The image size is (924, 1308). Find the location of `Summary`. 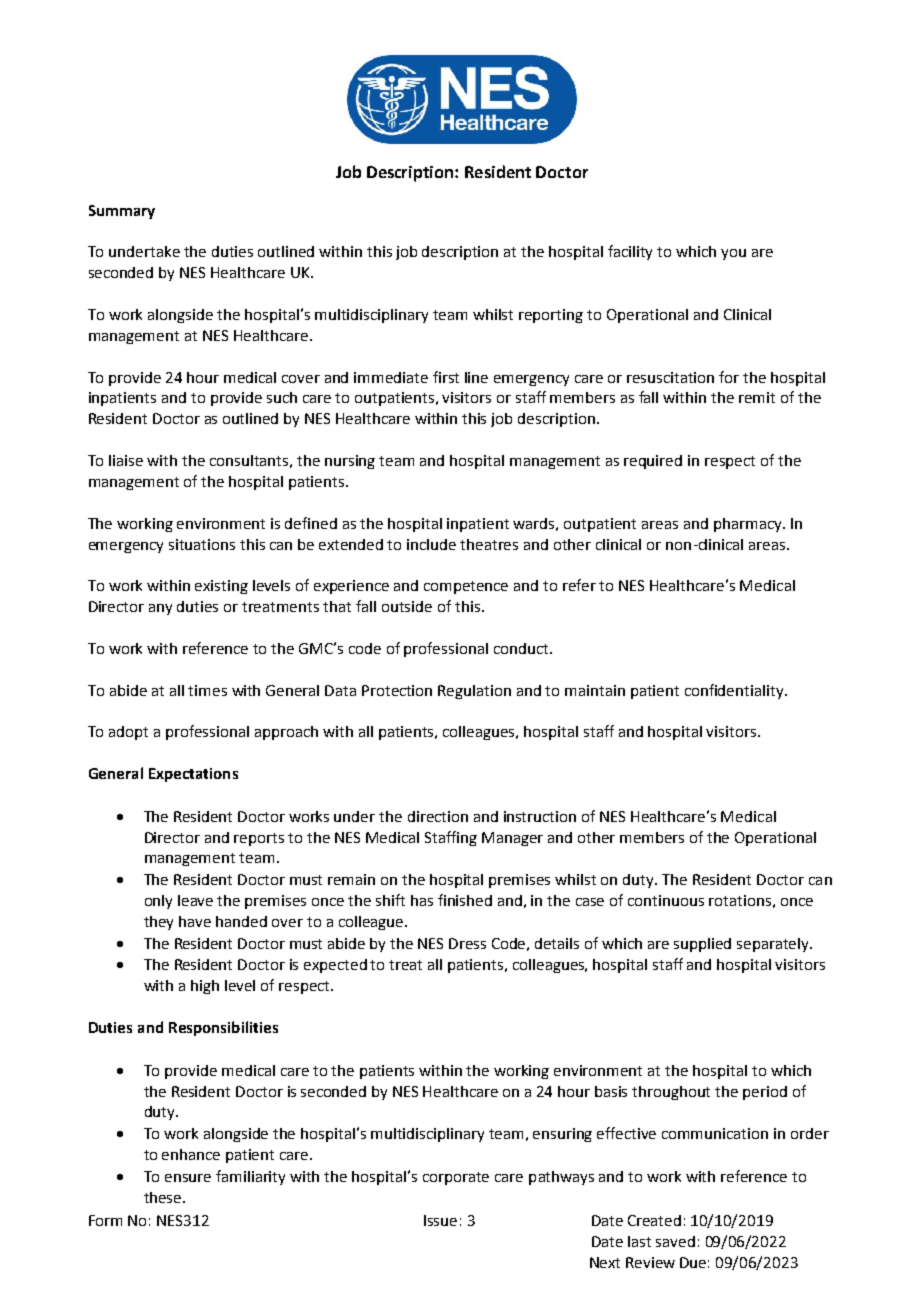

Summary is located at coordinates (122, 212).
